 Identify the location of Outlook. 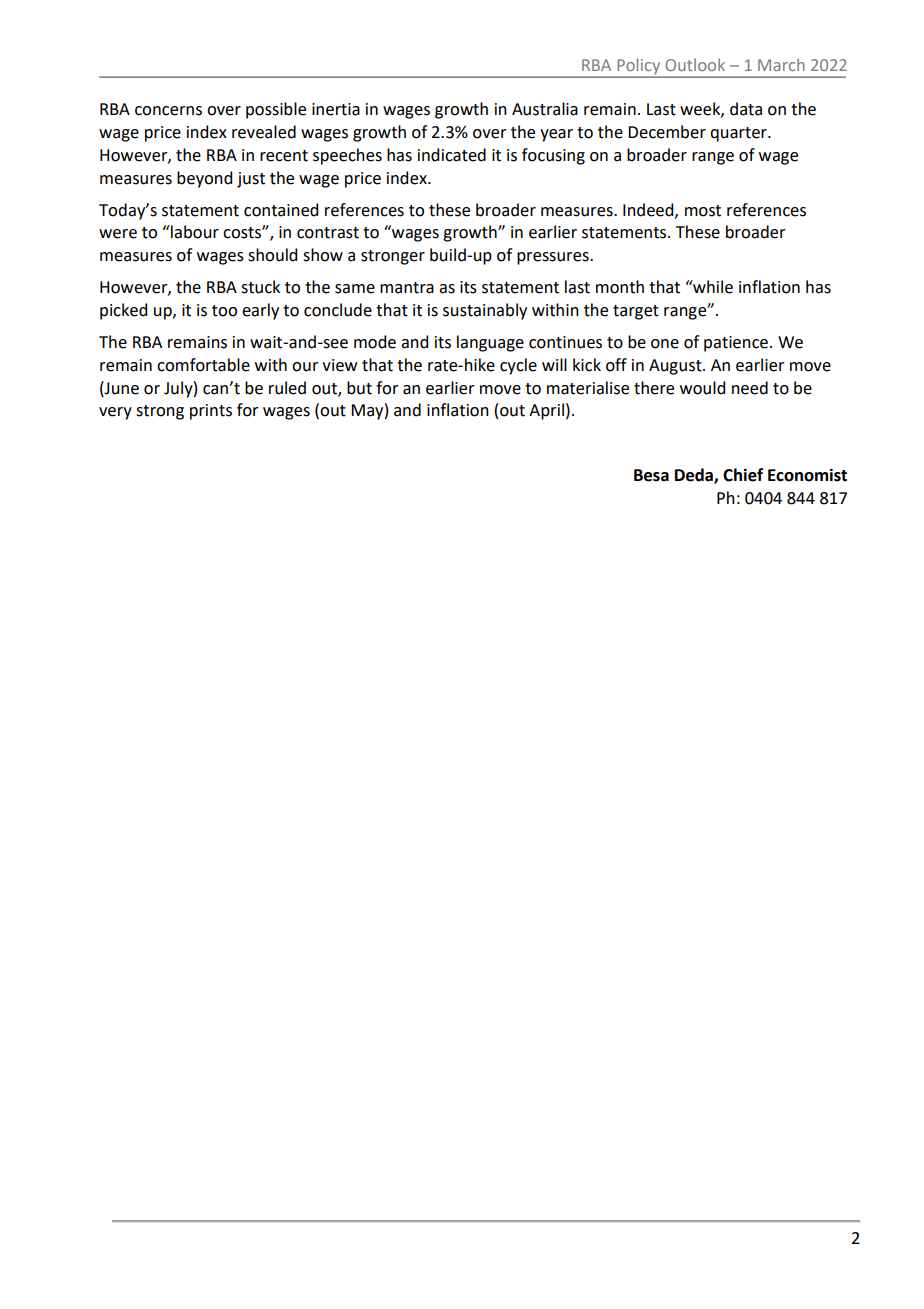
(695, 64).
